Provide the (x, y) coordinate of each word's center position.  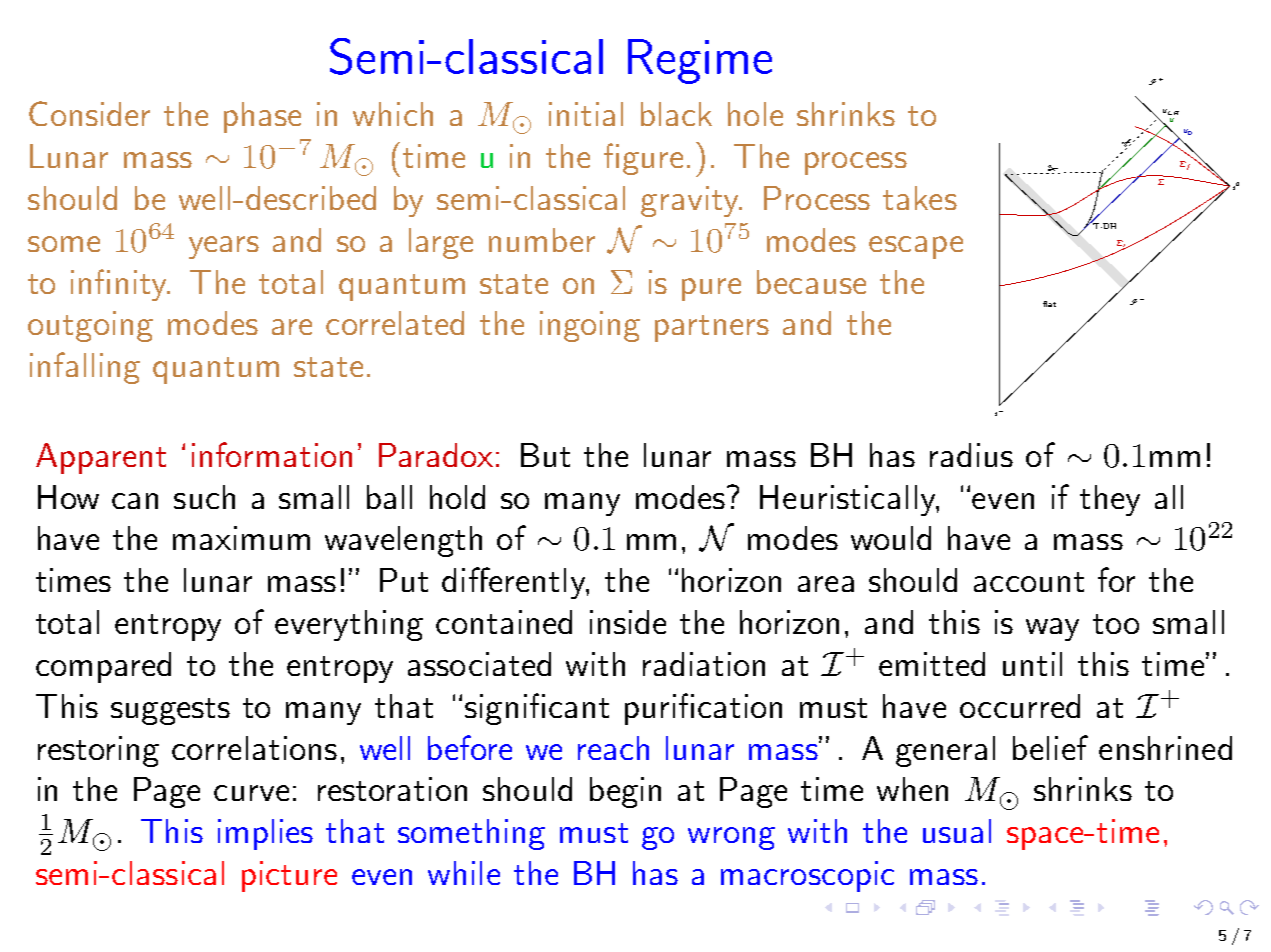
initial (586, 114)
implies (265, 834)
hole (755, 114)
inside (628, 622)
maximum (241, 538)
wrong (731, 838)
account (1029, 582)
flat (1049, 304)
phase (262, 117)
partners (712, 328)
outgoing (90, 326)
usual (957, 831)
